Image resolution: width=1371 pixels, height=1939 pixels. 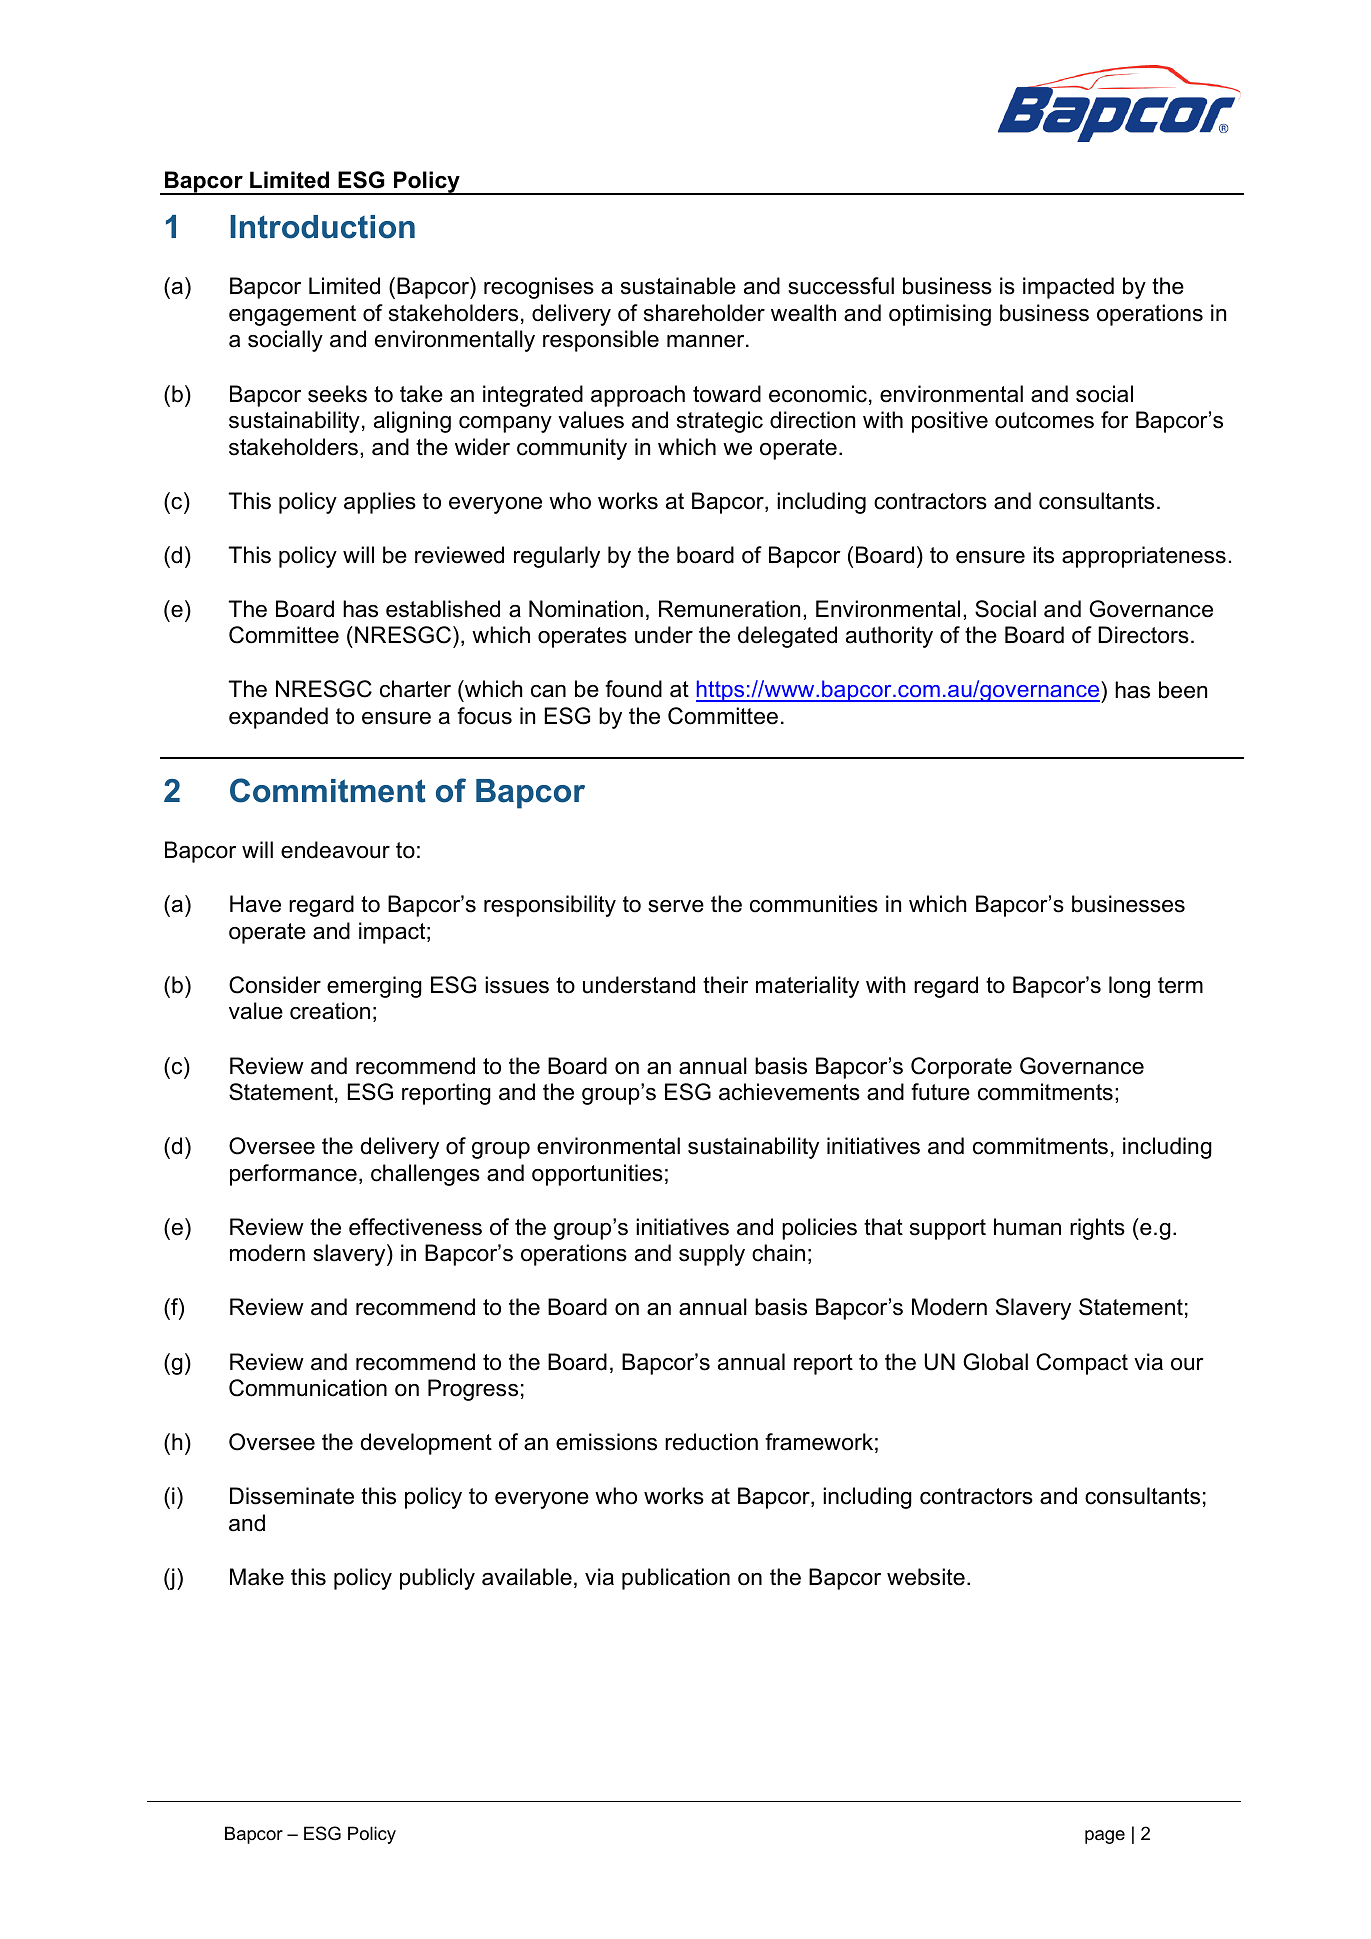 What do you see at coordinates (322, 227) in the image?
I see `Introduction` at bounding box center [322, 227].
